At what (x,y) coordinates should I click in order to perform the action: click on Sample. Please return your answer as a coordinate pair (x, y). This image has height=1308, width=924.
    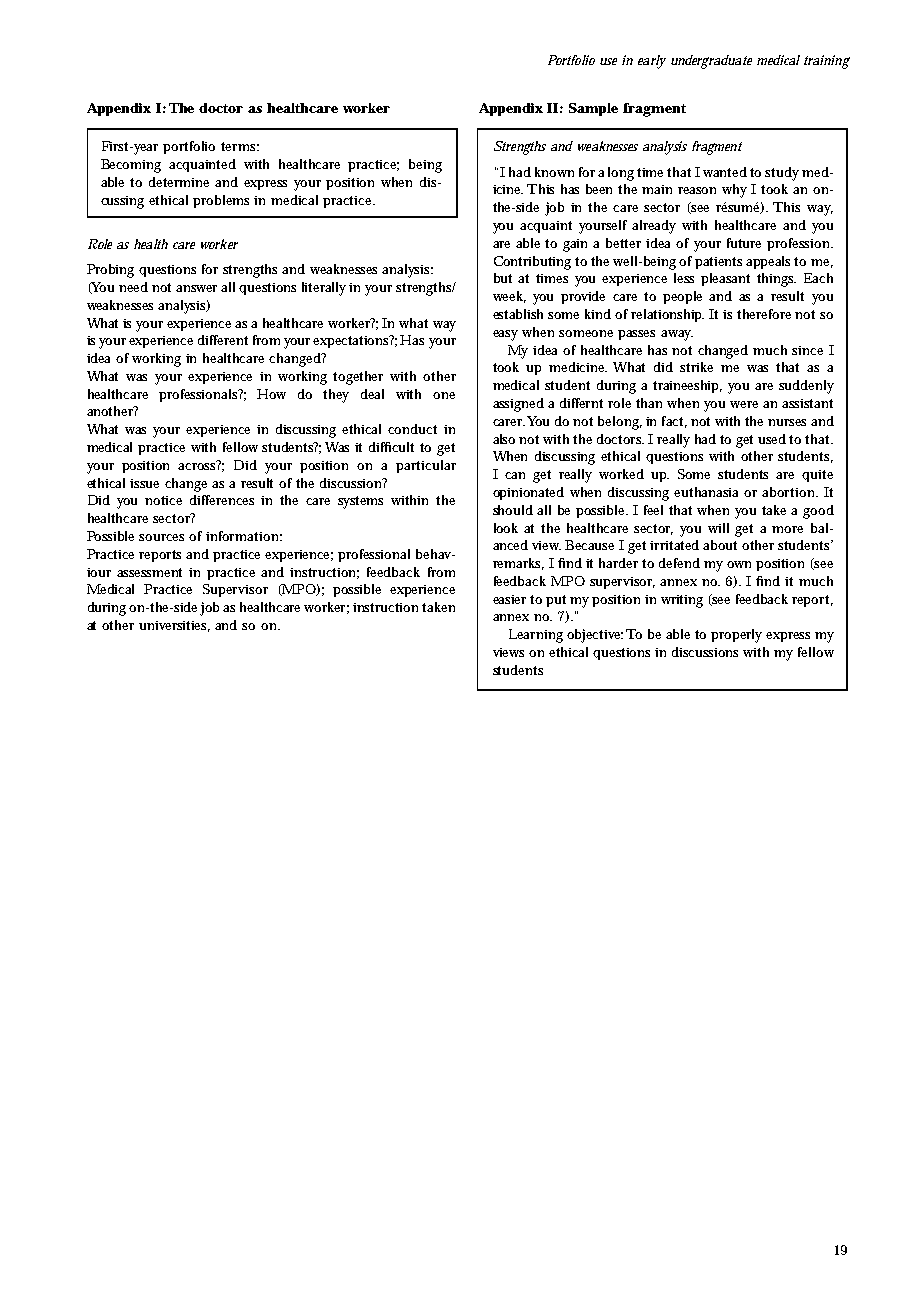
    Looking at the image, I should click on (593, 109).
